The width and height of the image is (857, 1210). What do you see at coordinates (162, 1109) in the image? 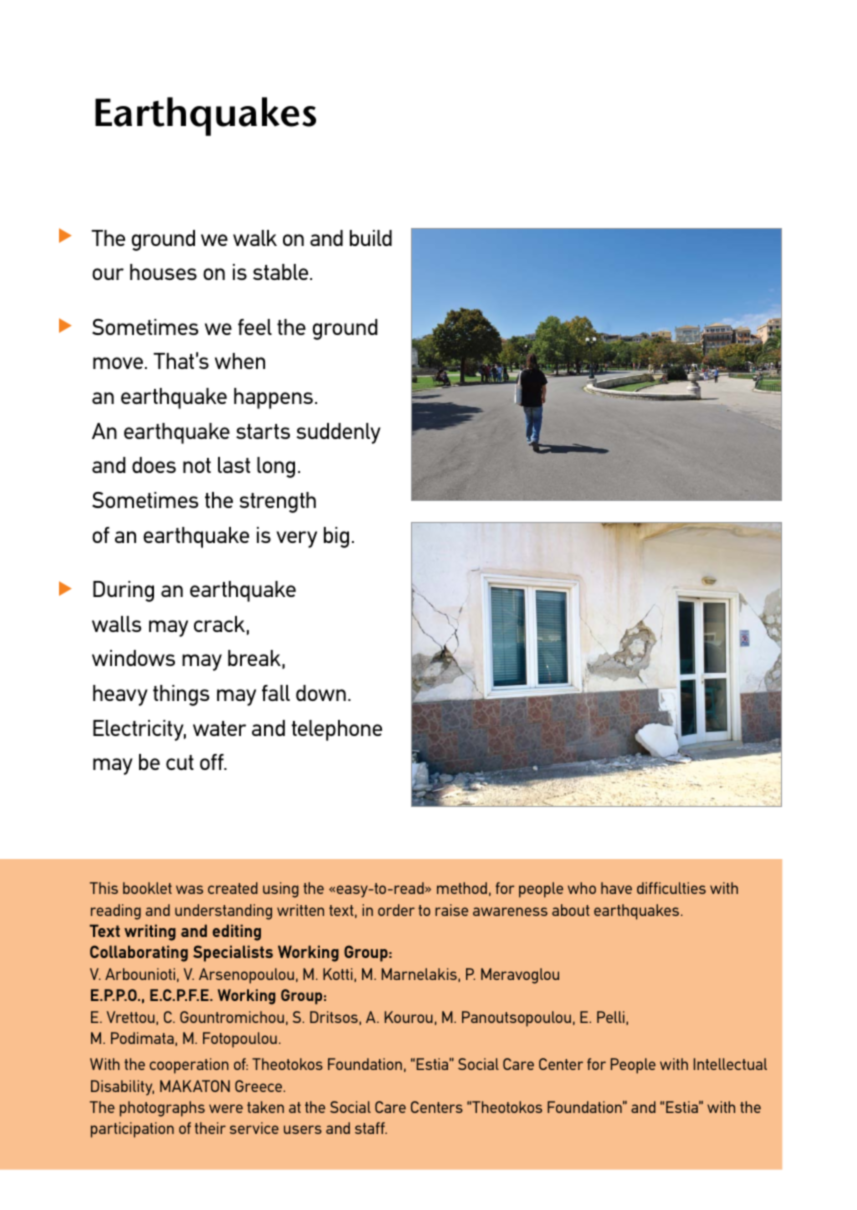
I see `photographs` at bounding box center [162, 1109].
